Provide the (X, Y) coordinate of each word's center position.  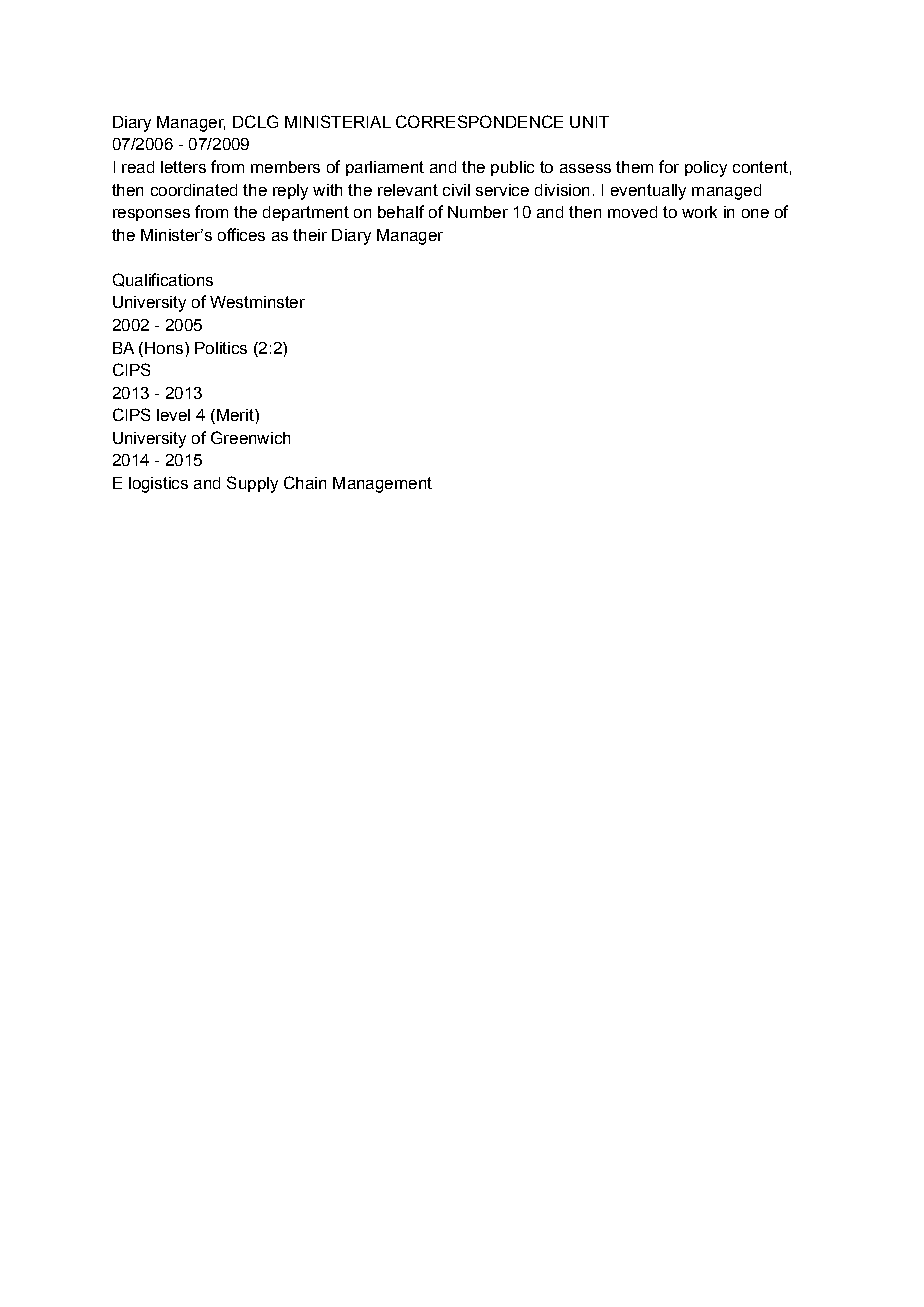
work (699, 212)
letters (183, 167)
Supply (252, 484)
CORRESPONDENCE (479, 121)
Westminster (257, 302)
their (310, 235)
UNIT (589, 122)
